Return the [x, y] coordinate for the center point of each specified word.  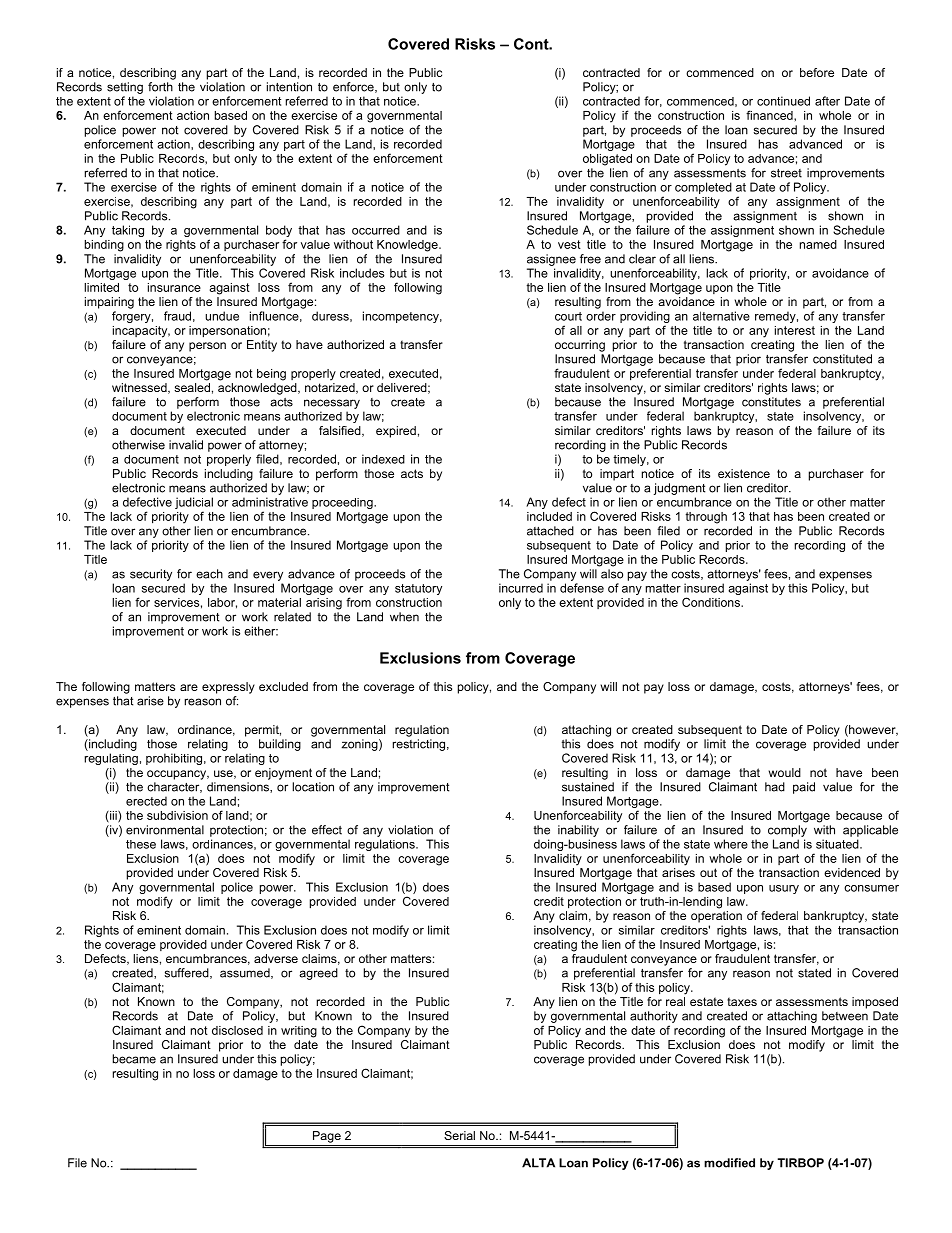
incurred [521, 588]
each [209, 574]
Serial [459, 1135]
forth [160, 87]
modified [729, 1163]
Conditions [712, 602]
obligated [607, 160]
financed [770, 115]
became [134, 1059]
